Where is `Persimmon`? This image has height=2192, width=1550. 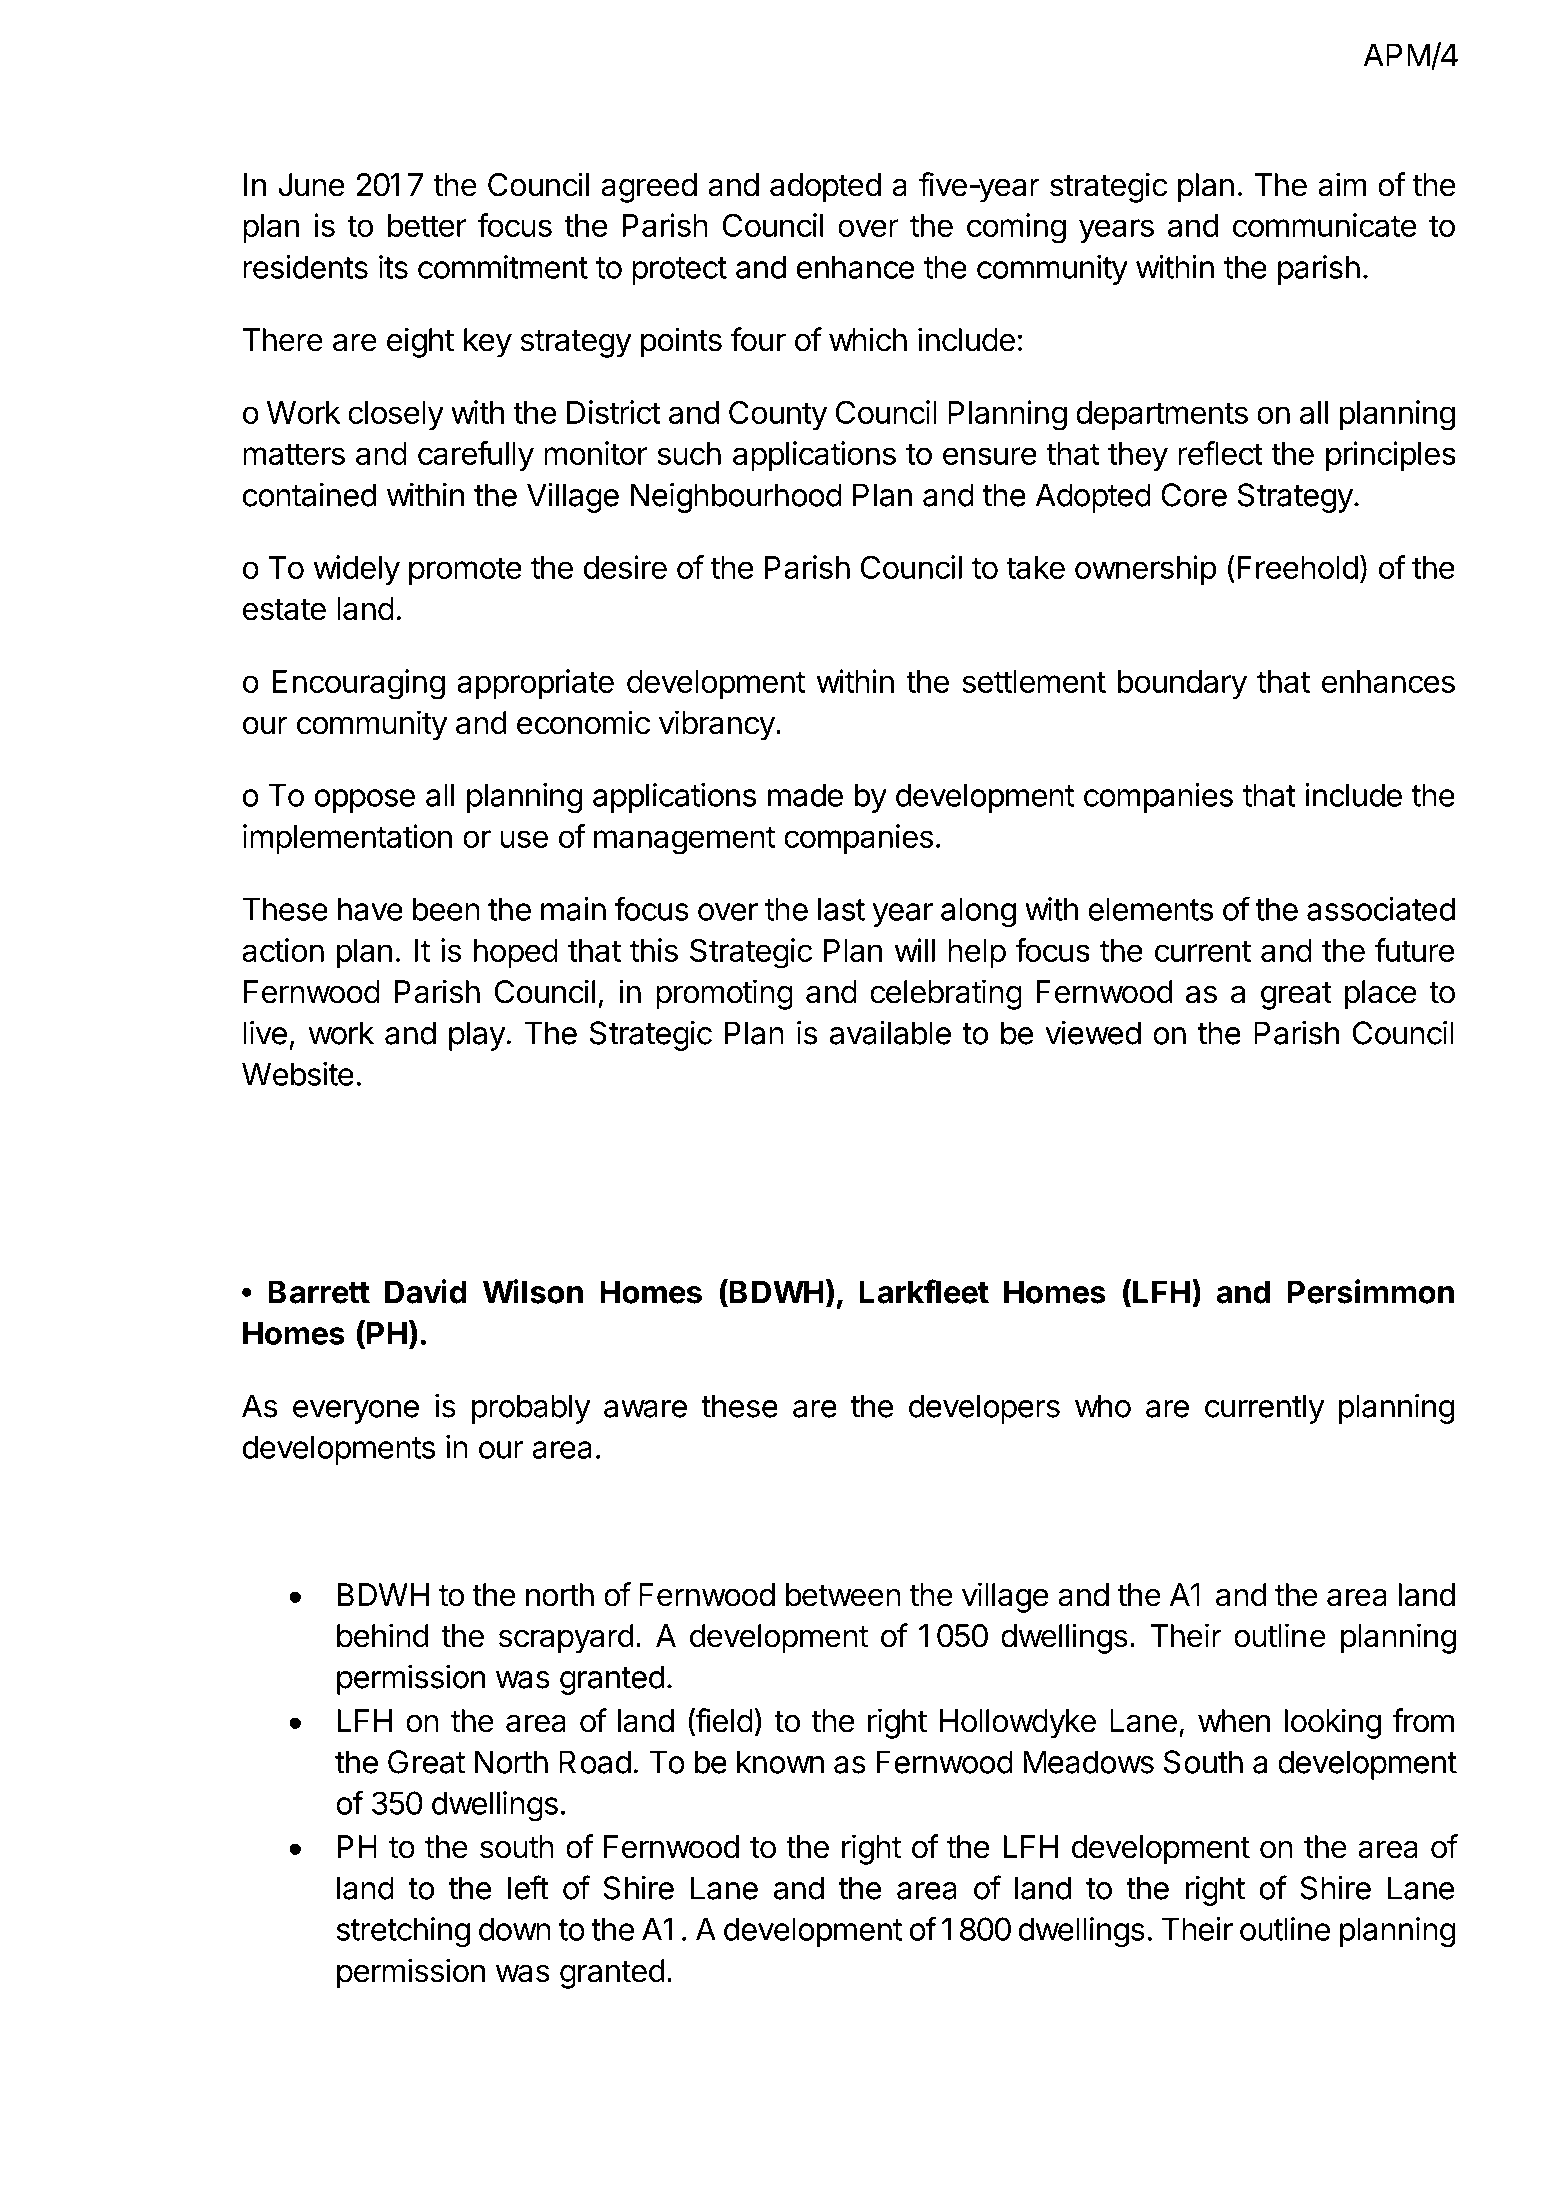 Persimmon is located at coordinates (1371, 1291).
